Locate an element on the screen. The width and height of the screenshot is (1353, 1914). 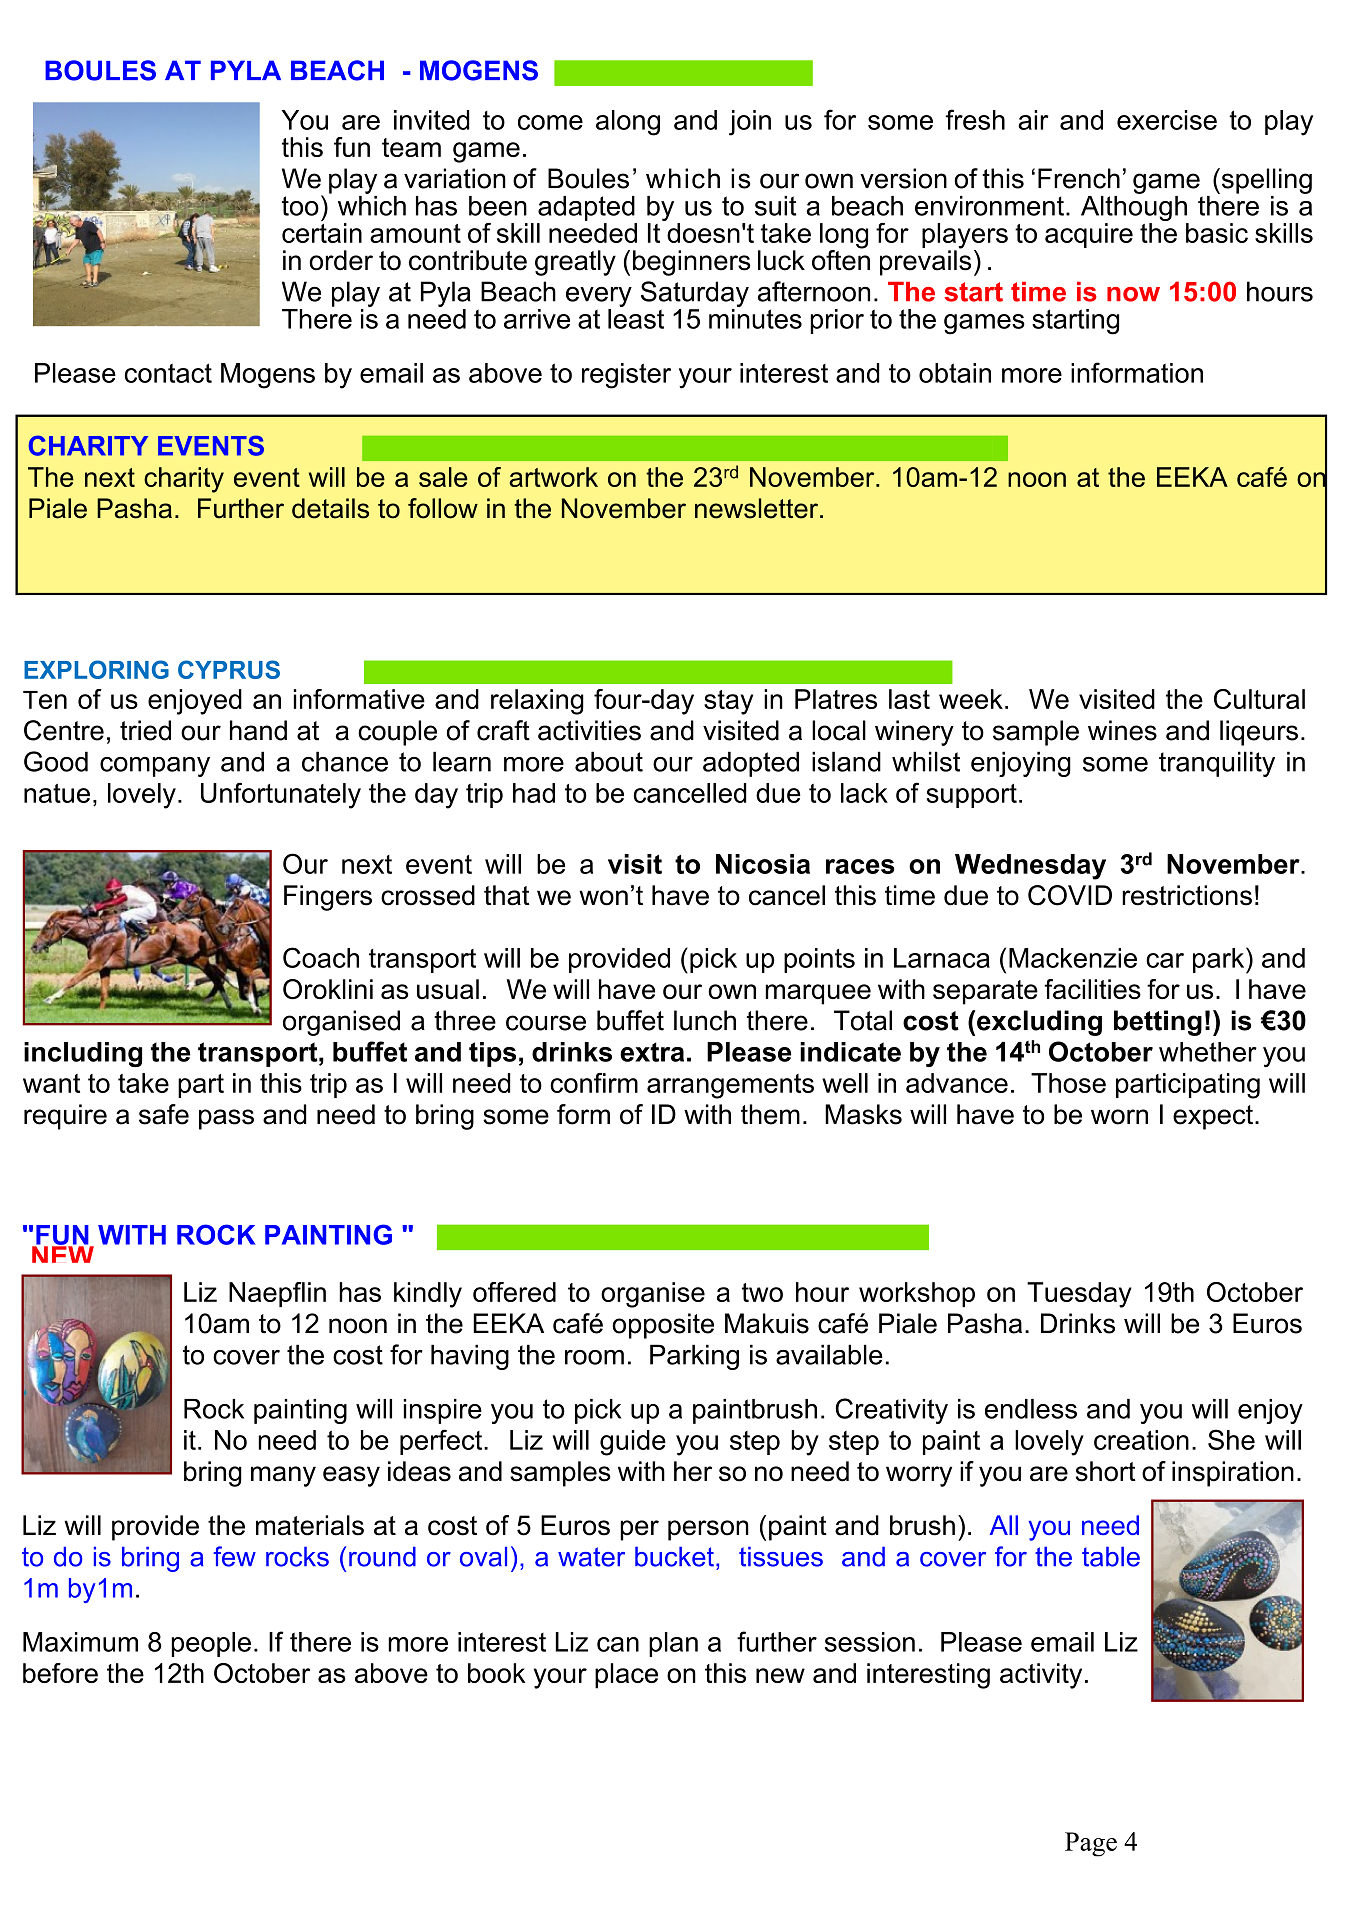
people is located at coordinates (211, 1644).
